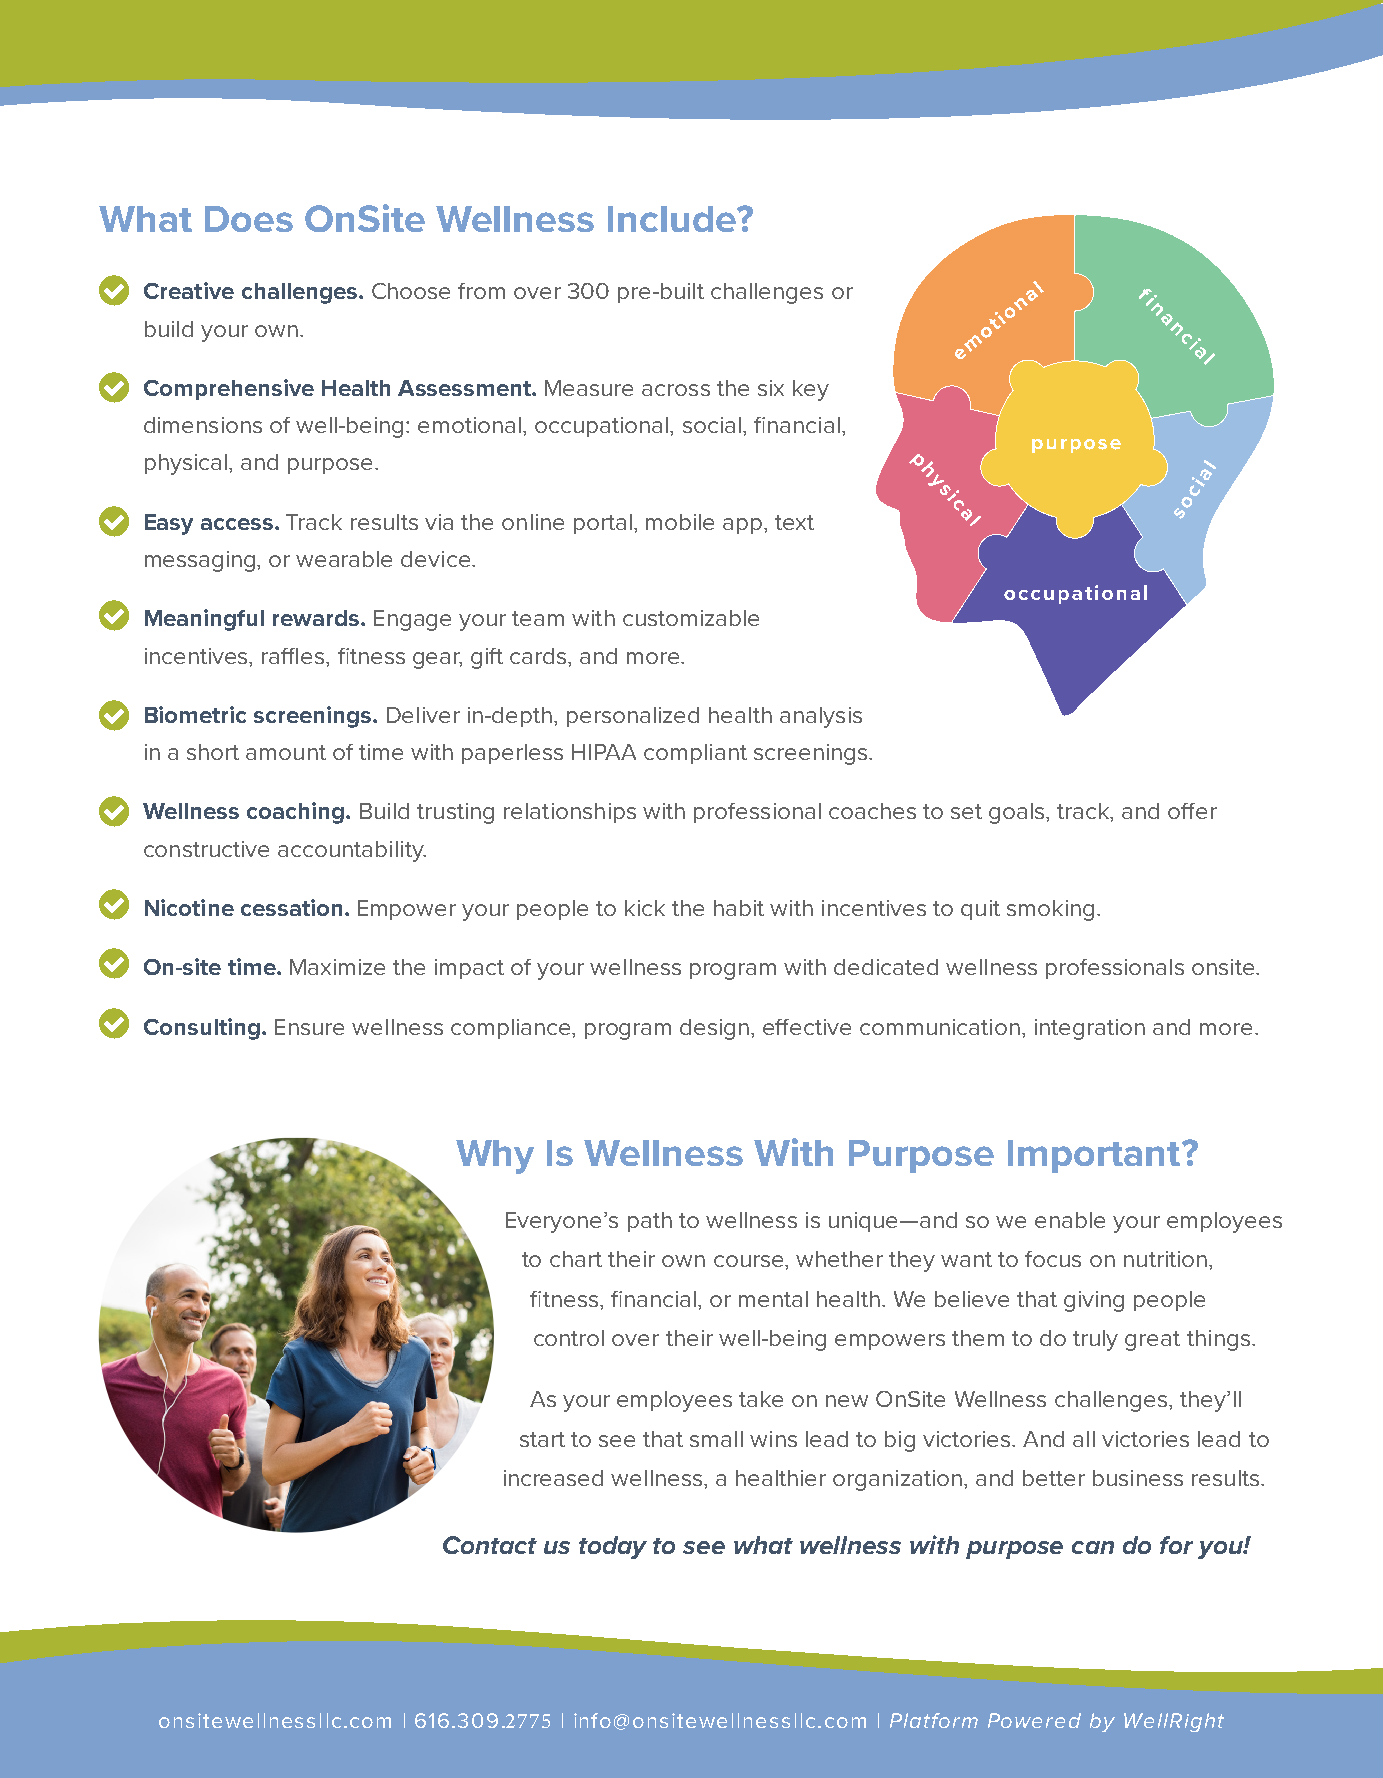  Describe the element at coordinates (1095, 1340) in the screenshot. I see `truly` at that location.
